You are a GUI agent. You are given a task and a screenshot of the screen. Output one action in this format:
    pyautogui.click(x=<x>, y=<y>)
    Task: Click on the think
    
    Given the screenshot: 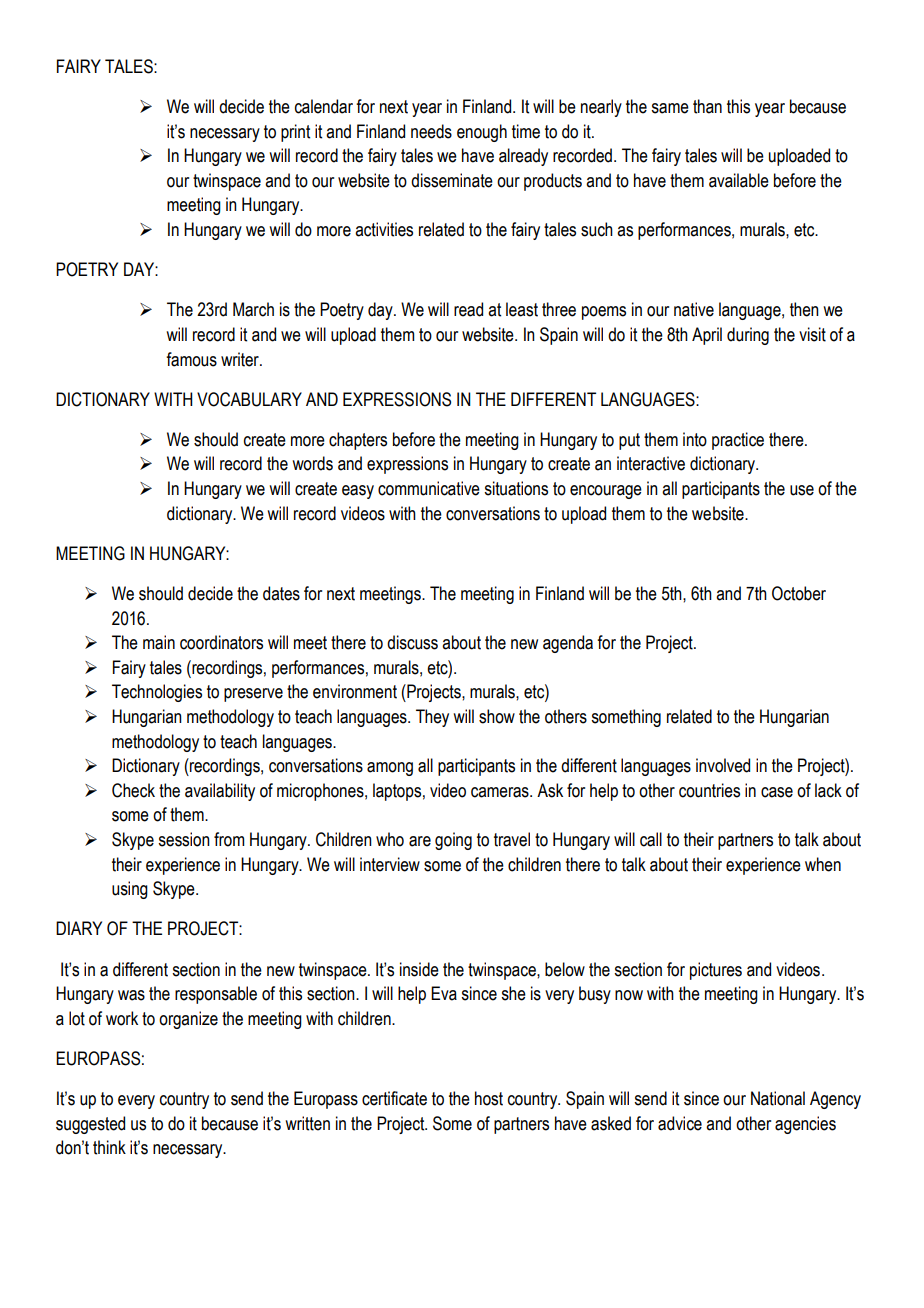 What is the action you would take?
    pyautogui.click(x=109, y=1147)
